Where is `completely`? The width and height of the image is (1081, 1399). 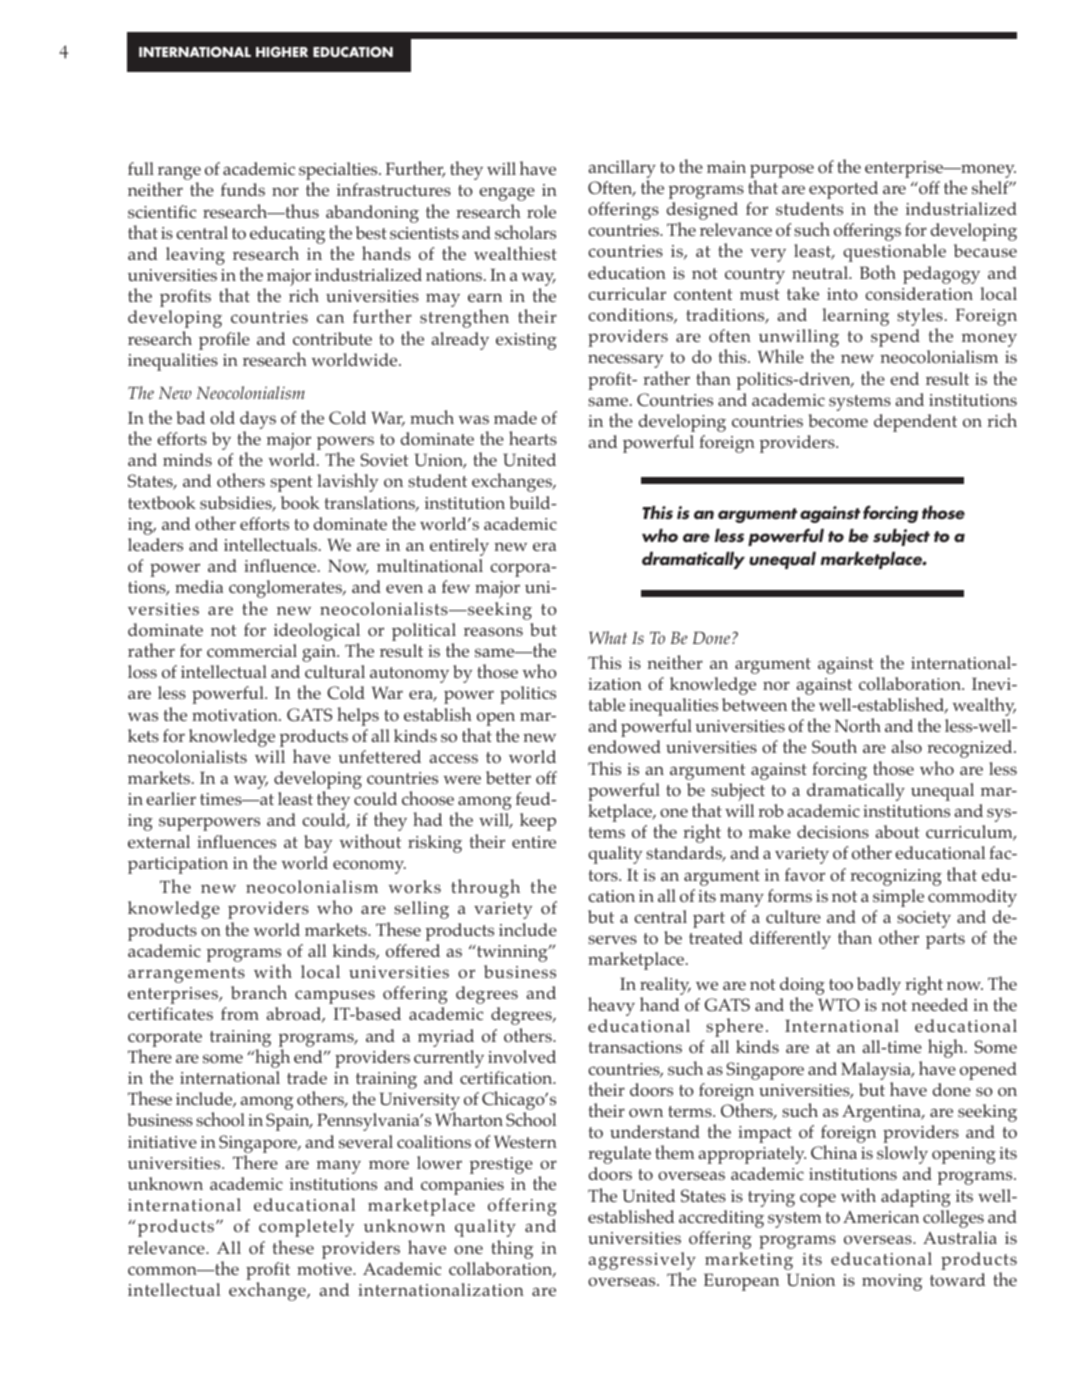
completely is located at coordinates (306, 1228).
